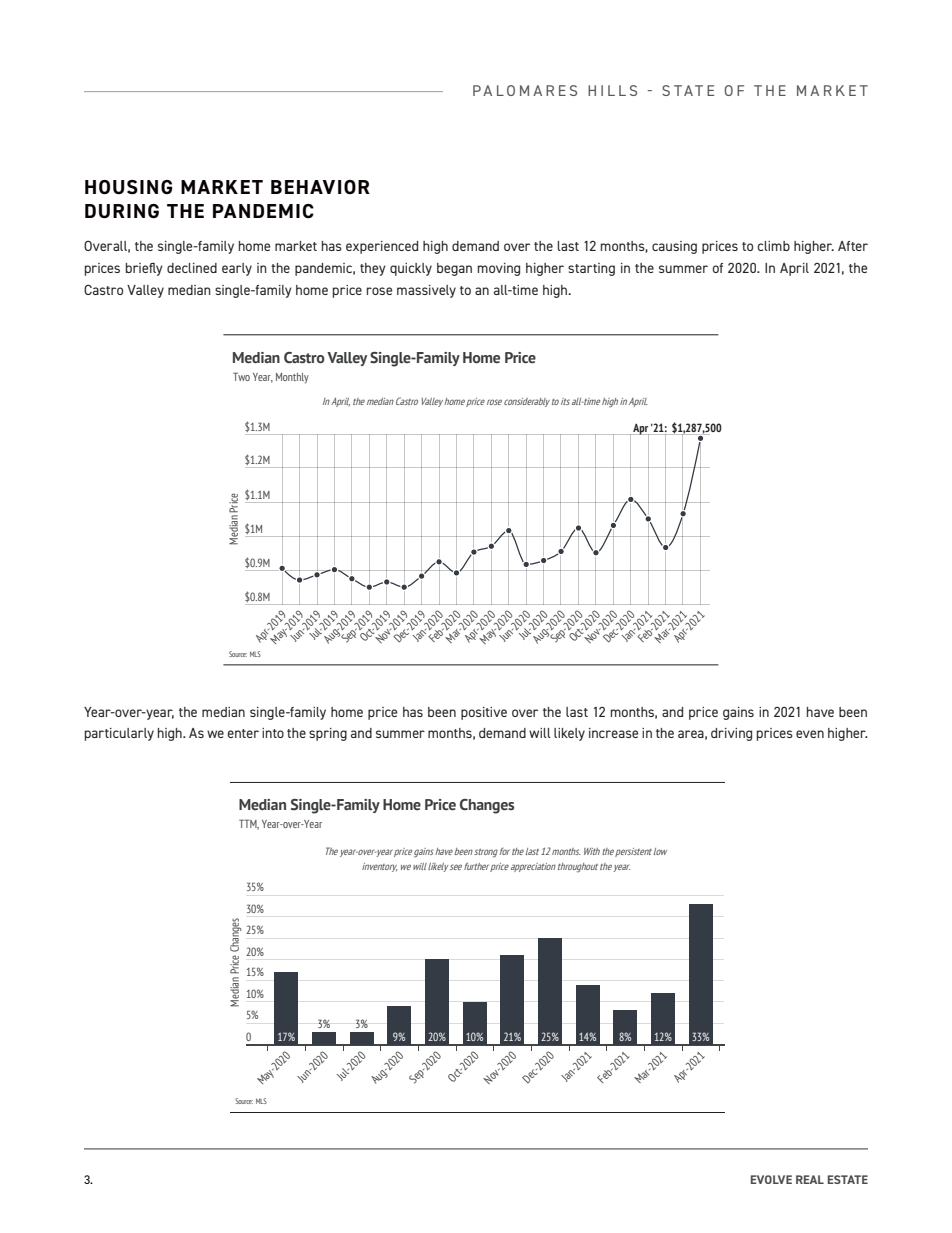 This page has width=952, height=1233. What do you see at coordinates (484, 713) in the page?
I see `positive` at bounding box center [484, 713].
